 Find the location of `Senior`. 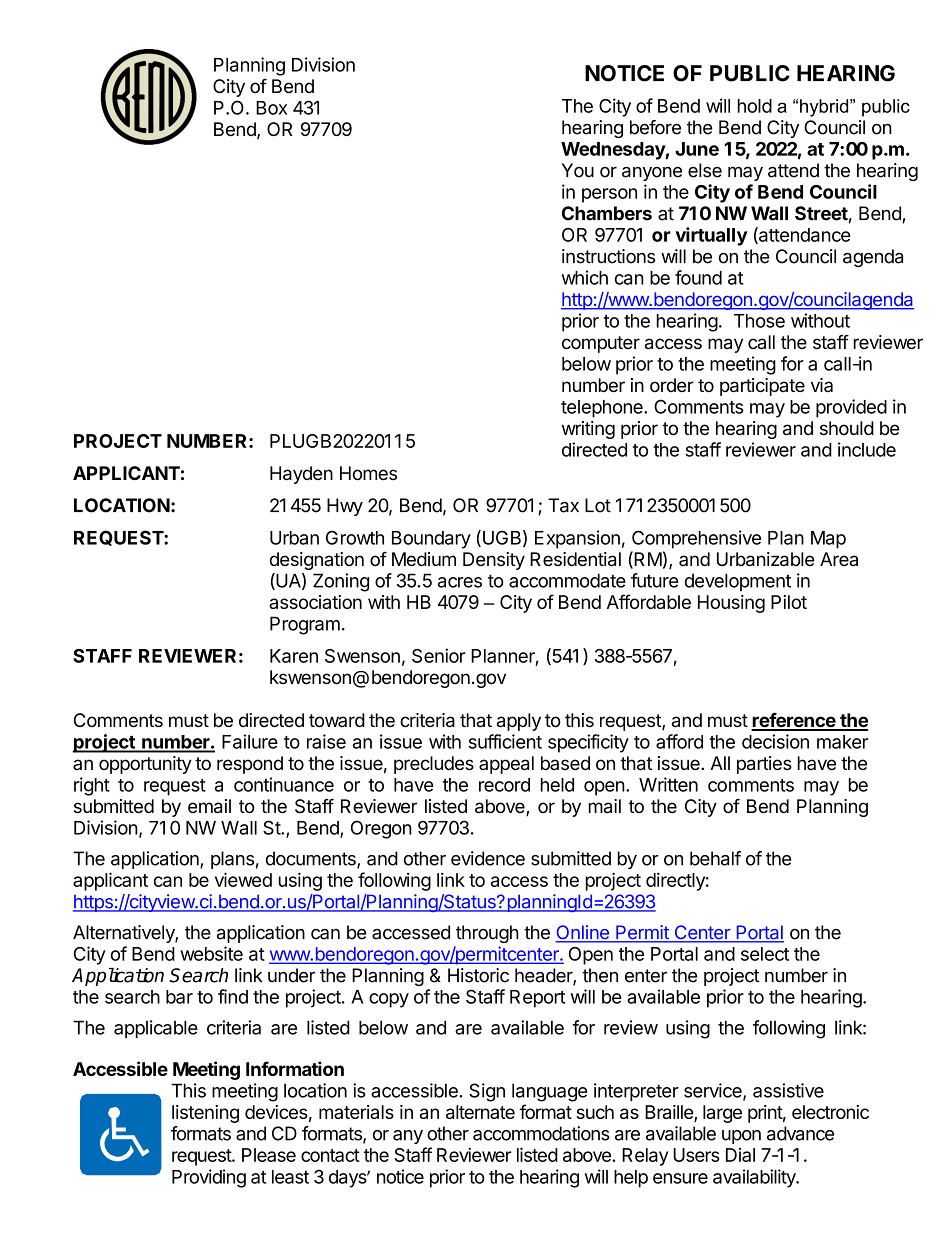

Senior is located at coordinates (439, 655).
